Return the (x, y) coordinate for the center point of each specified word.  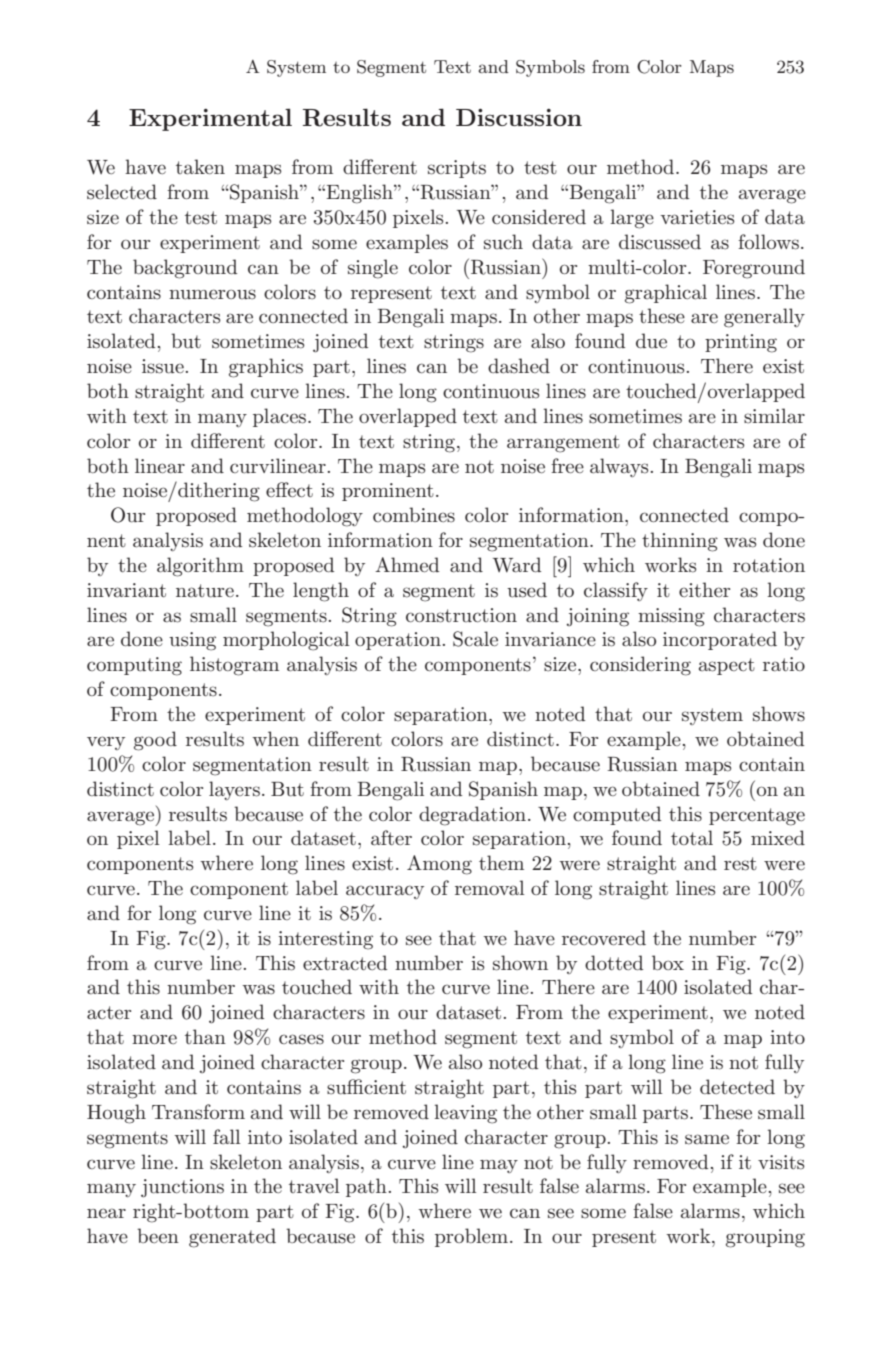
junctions (182, 1188)
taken (200, 167)
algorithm (200, 567)
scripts (457, 169)
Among (439, 865)
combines (414, 515)
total (692, 838)
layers (234, 790)
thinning (680, 542)
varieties (697, 217)
